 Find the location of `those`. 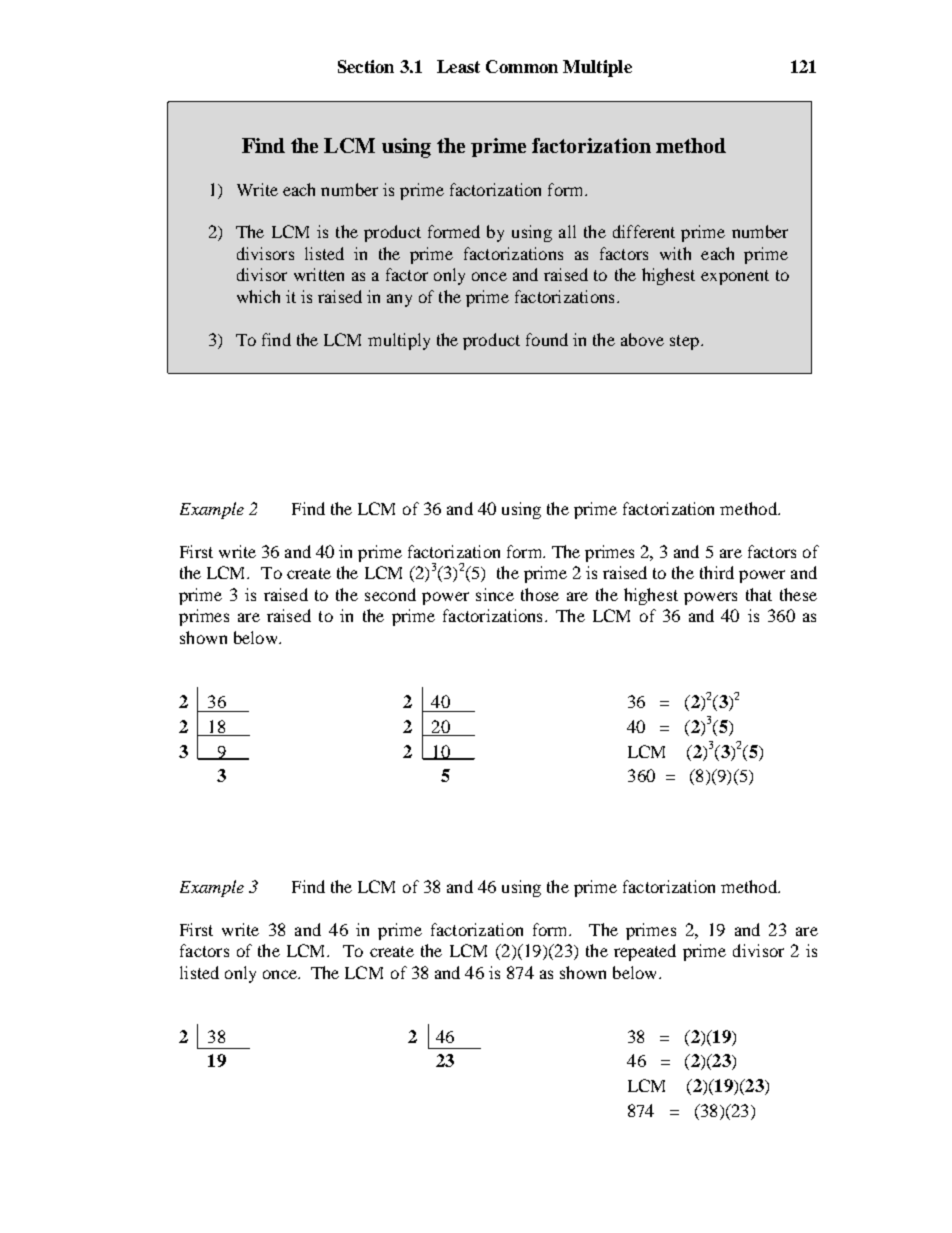

those is located at coordinates (540, 594).
